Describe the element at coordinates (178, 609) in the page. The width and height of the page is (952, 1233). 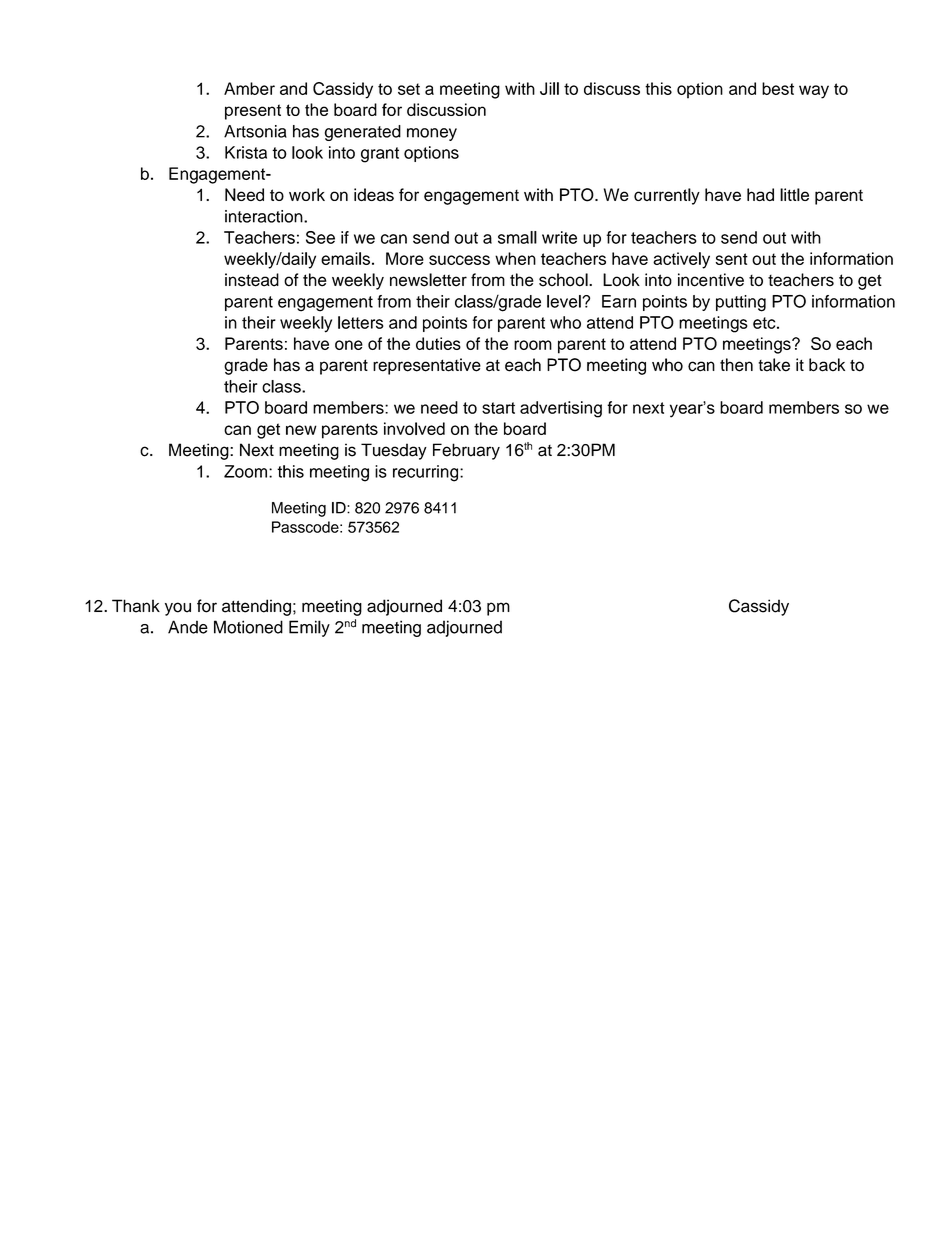
I see `you` at that location.
